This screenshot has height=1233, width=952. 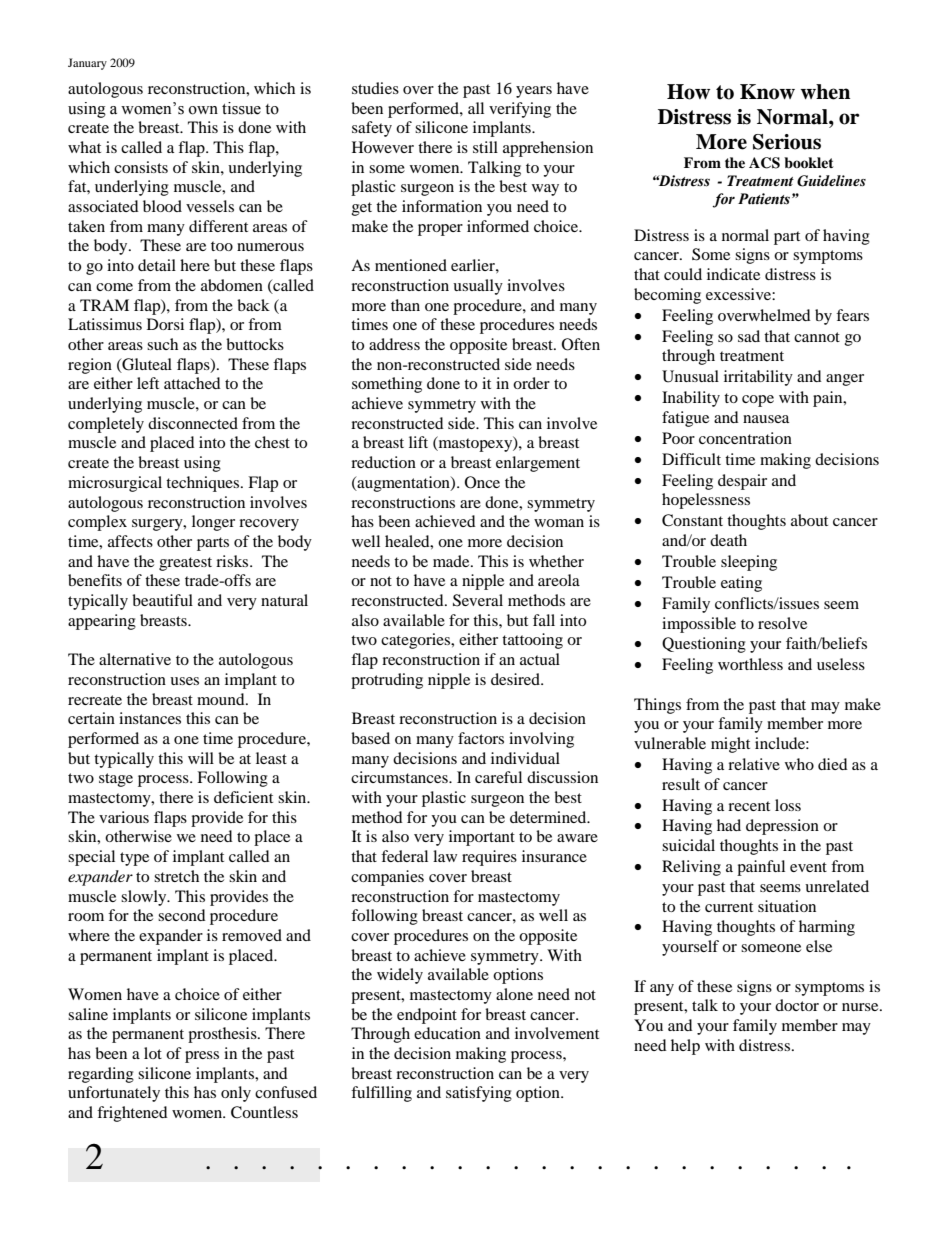 I want to click on worthless, so click(x=750, y=664).
